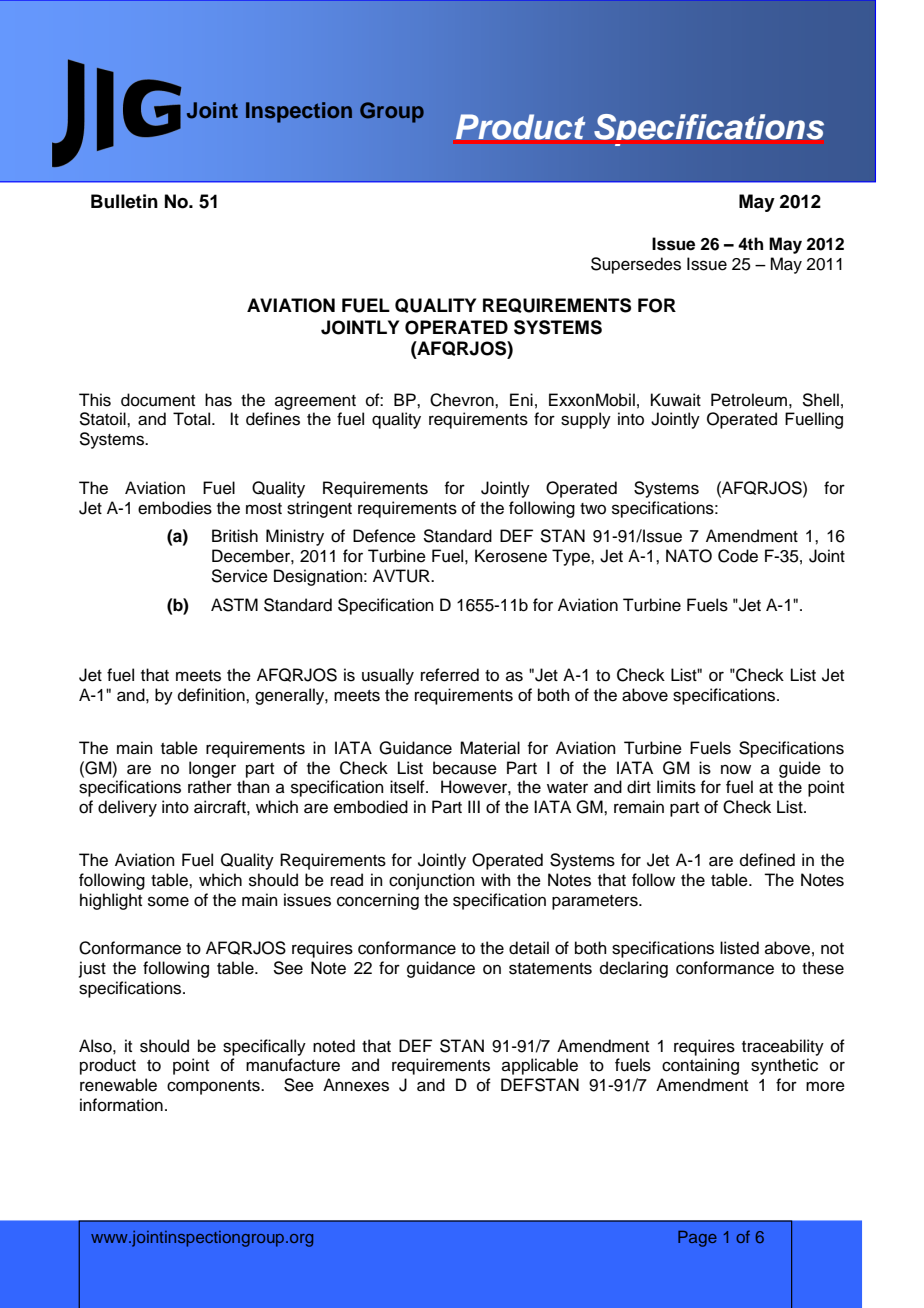  I want to click on Kuwait, so click(676, 400).
